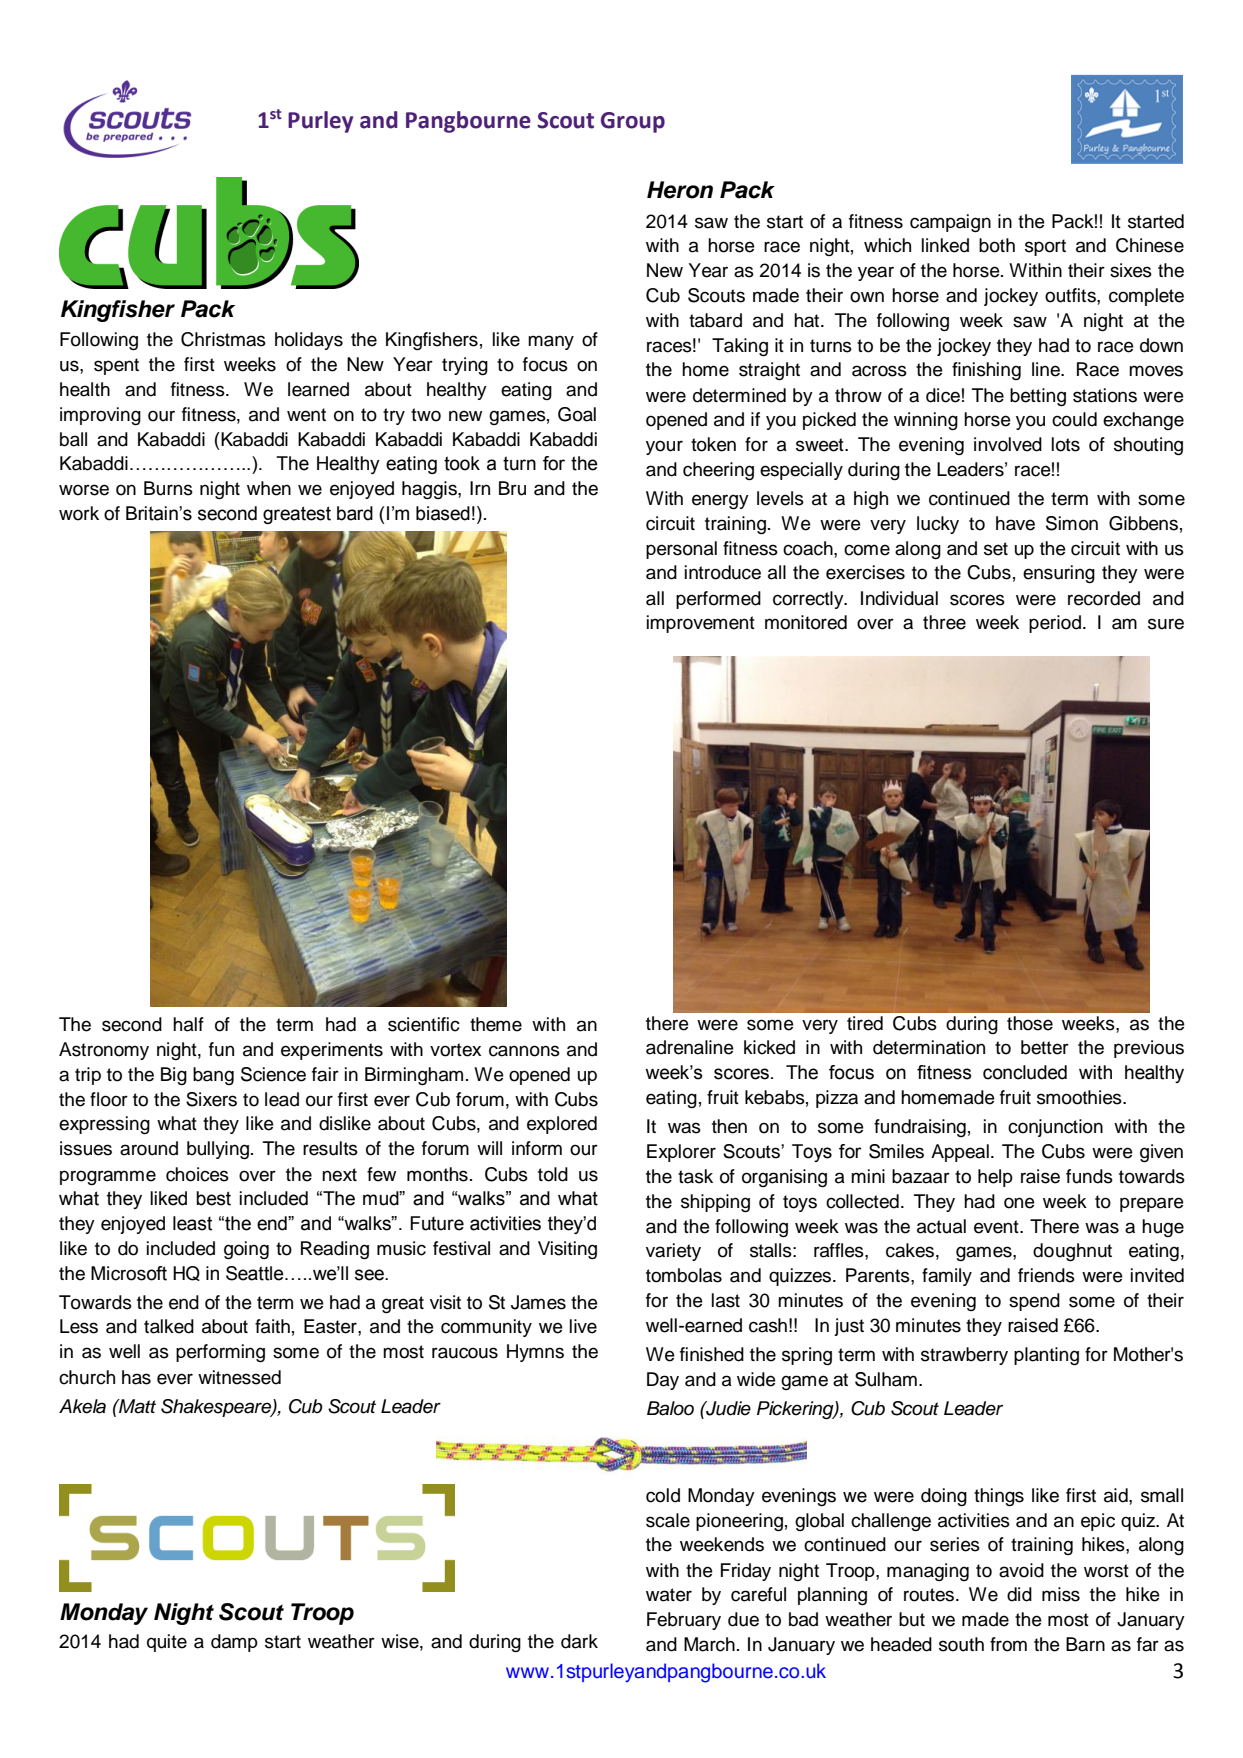 The width and height of the screenshot is (1243, 1758). I want to click on work, so click(79, 513).
